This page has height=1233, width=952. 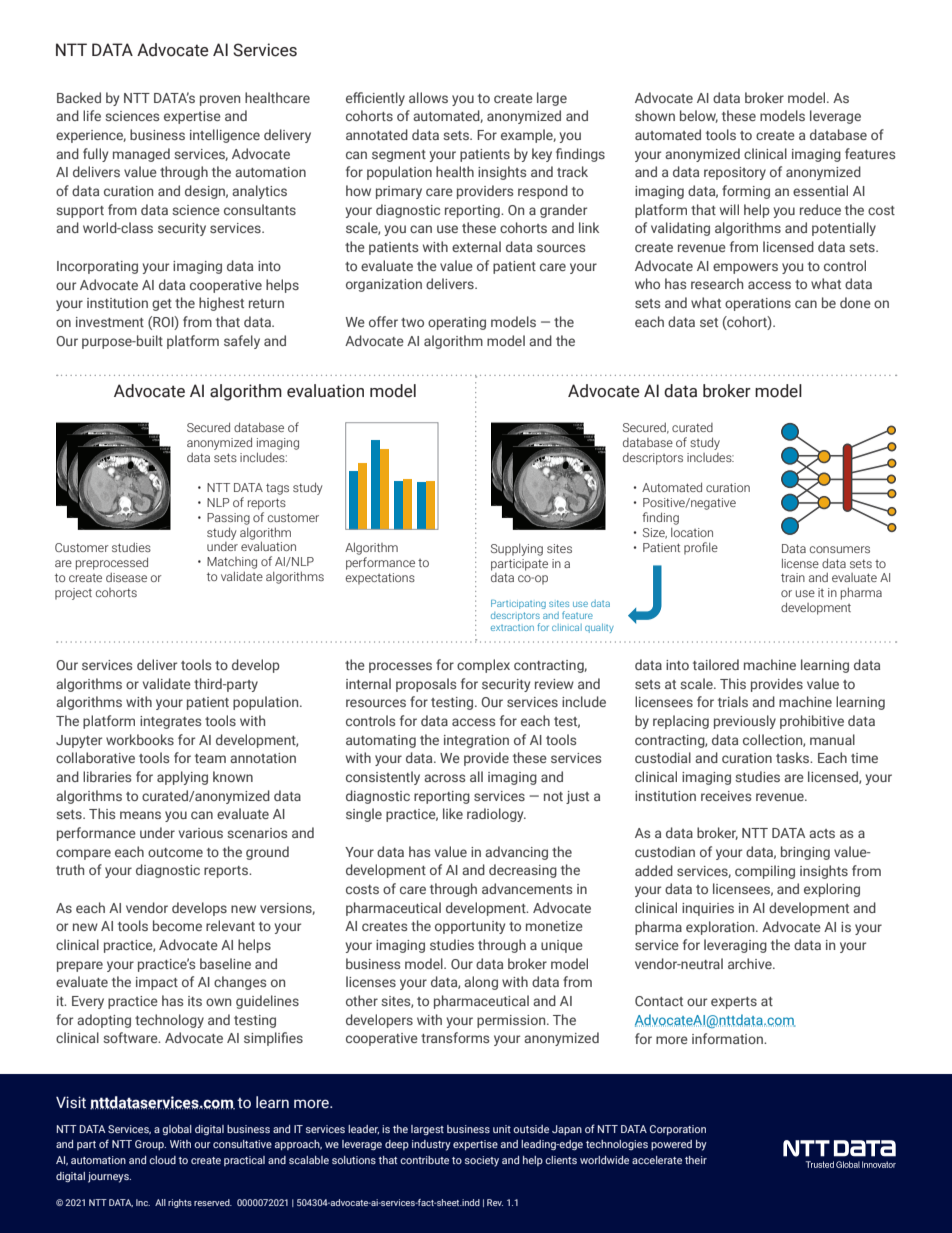 I want to click on managed, so click(x=141, y=155).
